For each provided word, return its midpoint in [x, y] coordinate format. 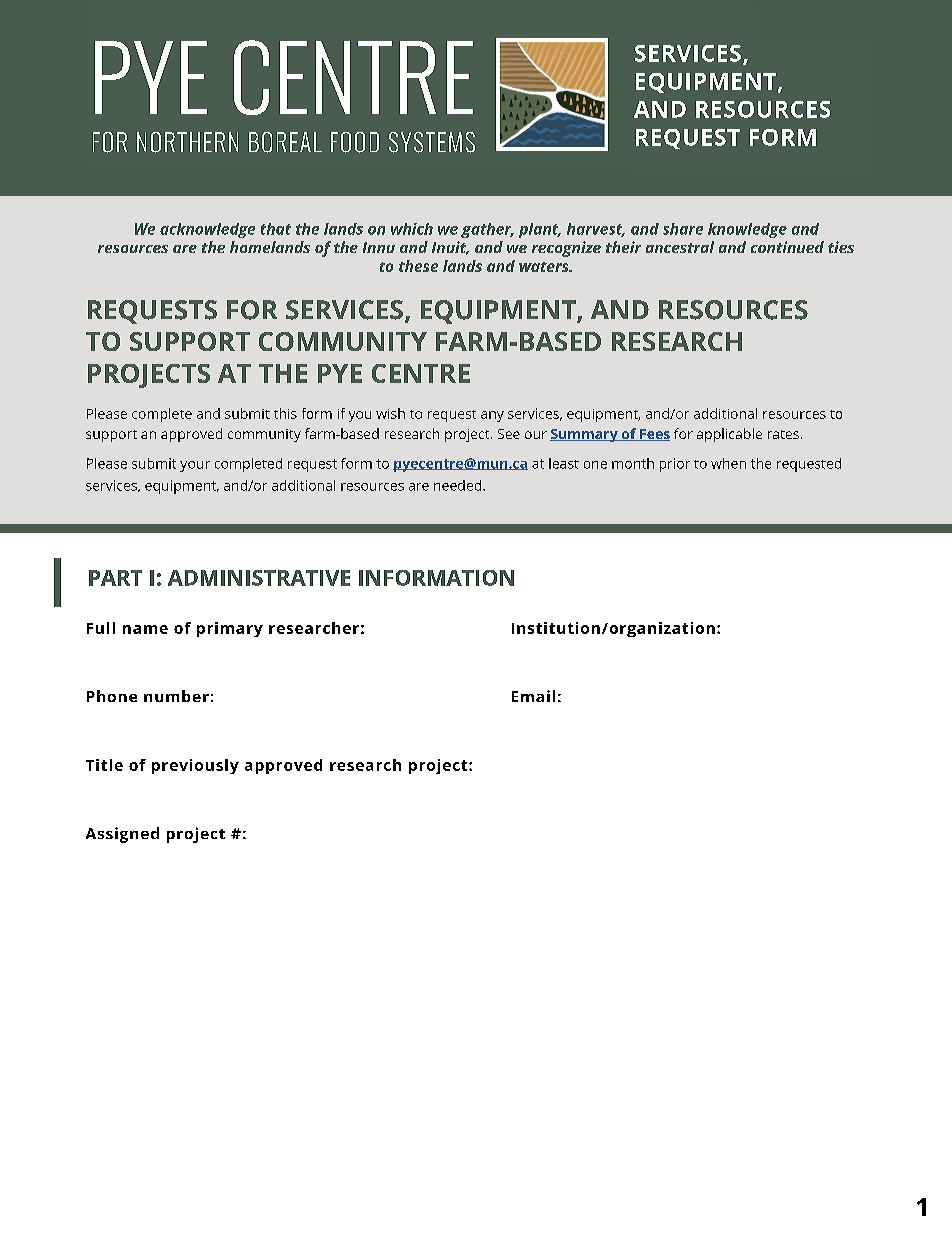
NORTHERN [187, 142]
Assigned [122, 835]
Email [533, 696]
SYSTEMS [432, 142]
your [195, 466]
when [728, 463]
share [683, 229]
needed [459, 485]
